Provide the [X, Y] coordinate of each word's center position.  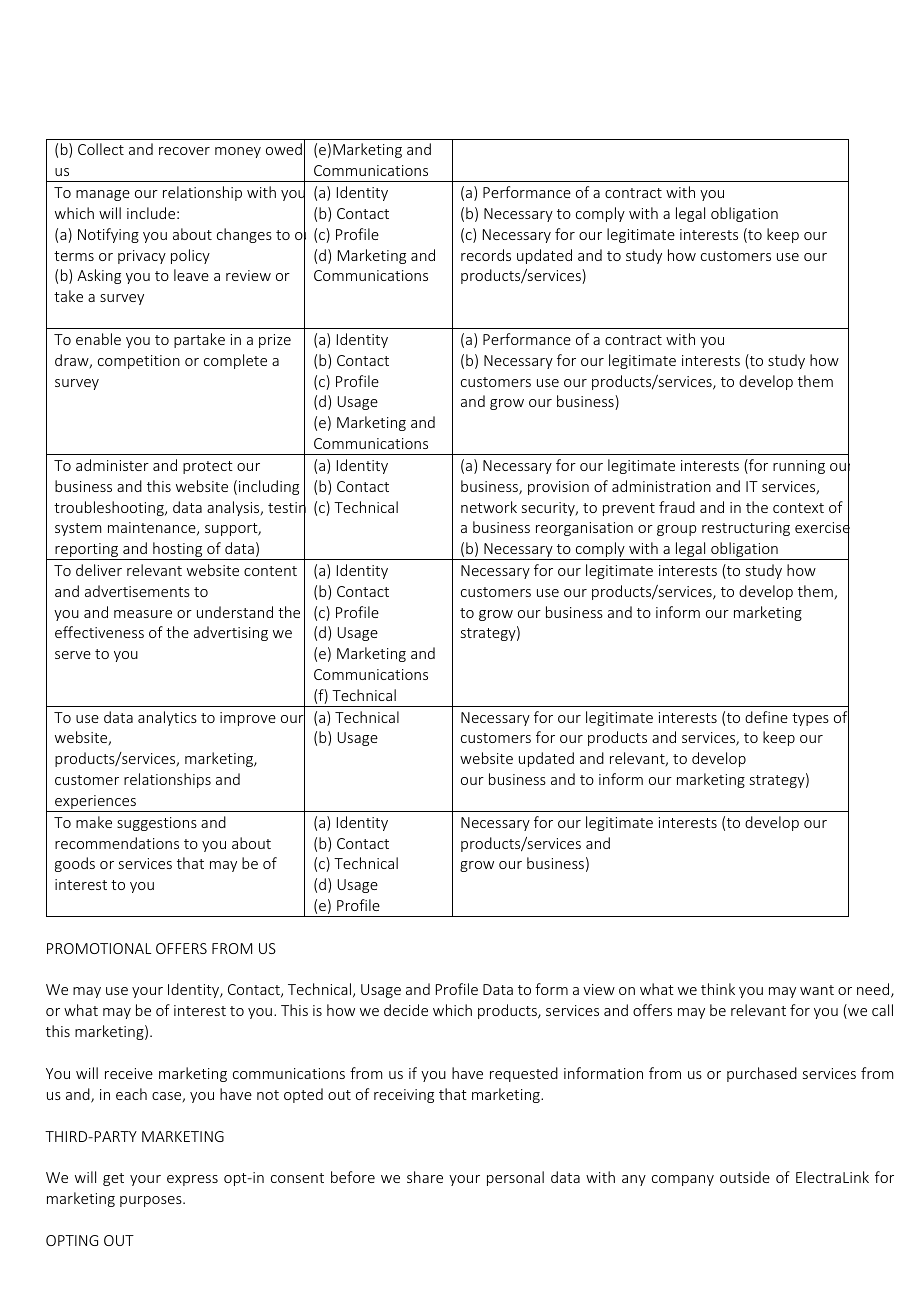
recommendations [117, 843]
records [486, 255]
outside [745, 1177]
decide [406, 1010]
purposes [152, 1201]
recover [184, 151]
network [489, 507]
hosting [178, 551]
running [799, 467]
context [798, 508]
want [817, 990]
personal [515, 1178]
